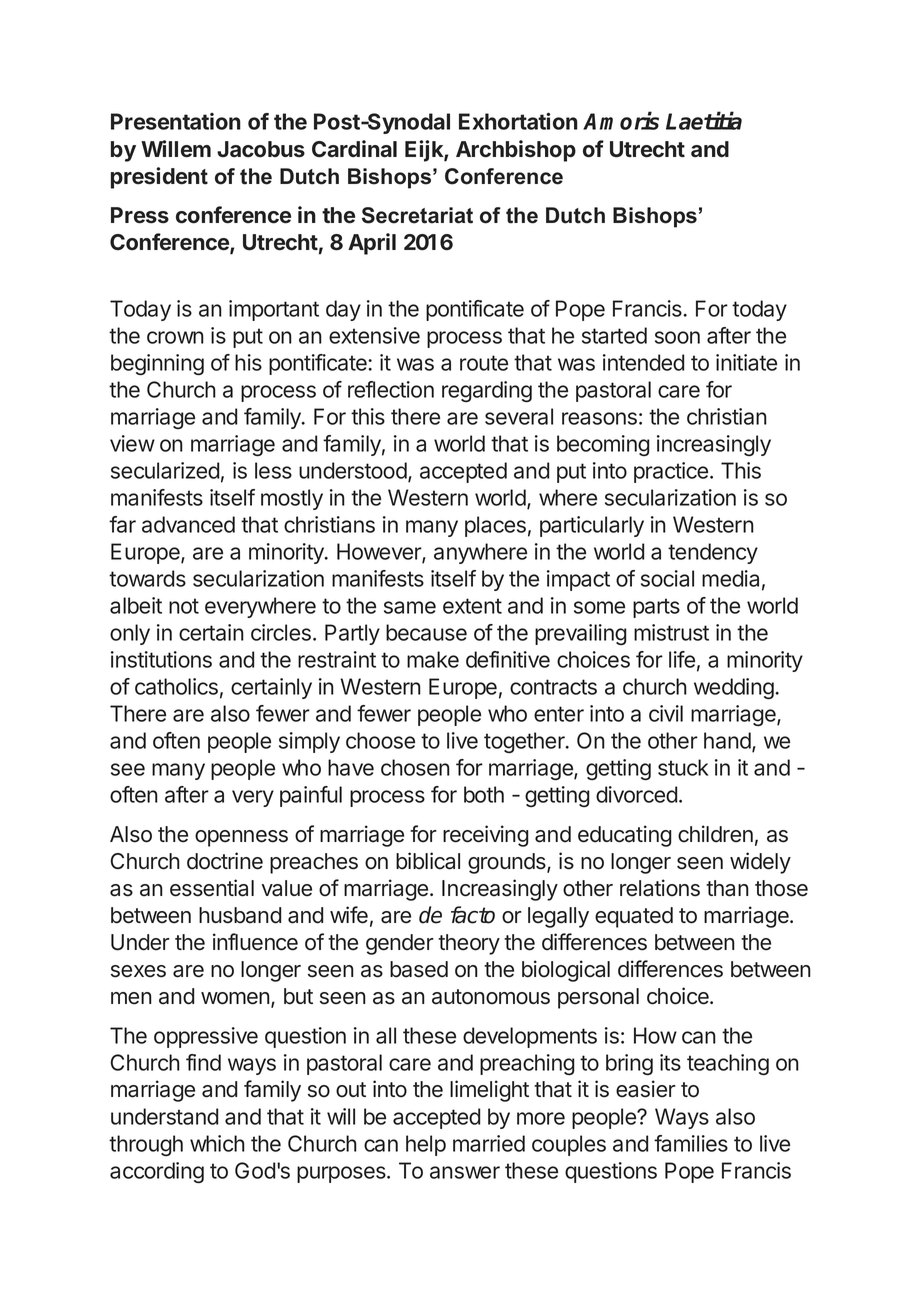 This document has width=924, height=1308. What do you see at coordinates (691, 1143) in the document?
I see `families` at bounding box center [691, 1143].
